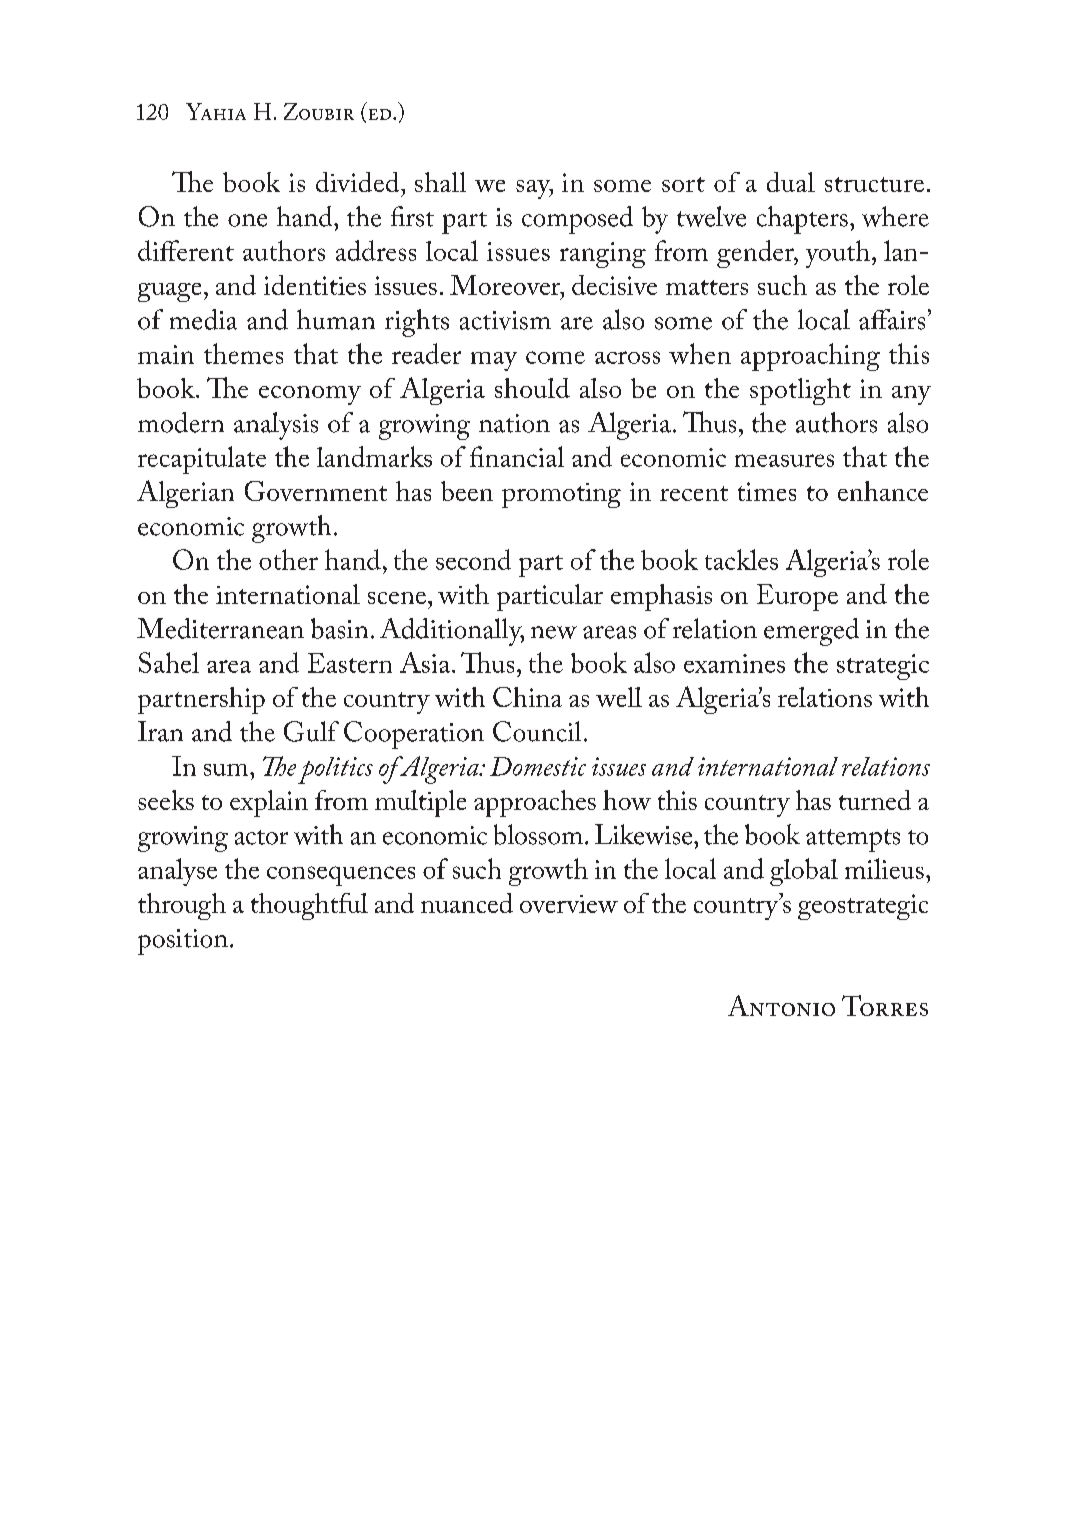 The height and width of the page is (1514, 1067). I want to click on position, so click(183, 942).
